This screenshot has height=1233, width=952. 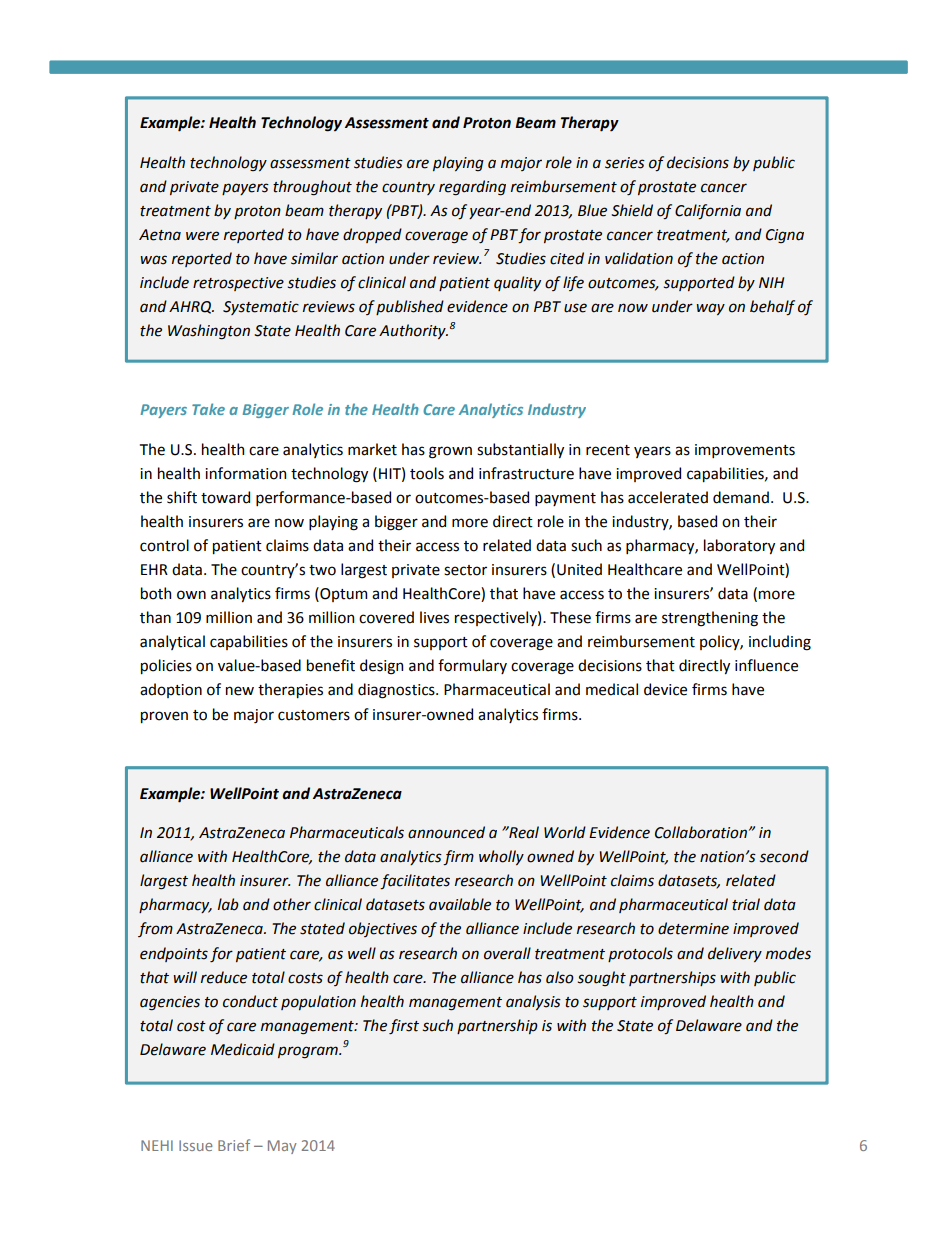 I want to click on Collaboration, so click(x=701, y=832).
